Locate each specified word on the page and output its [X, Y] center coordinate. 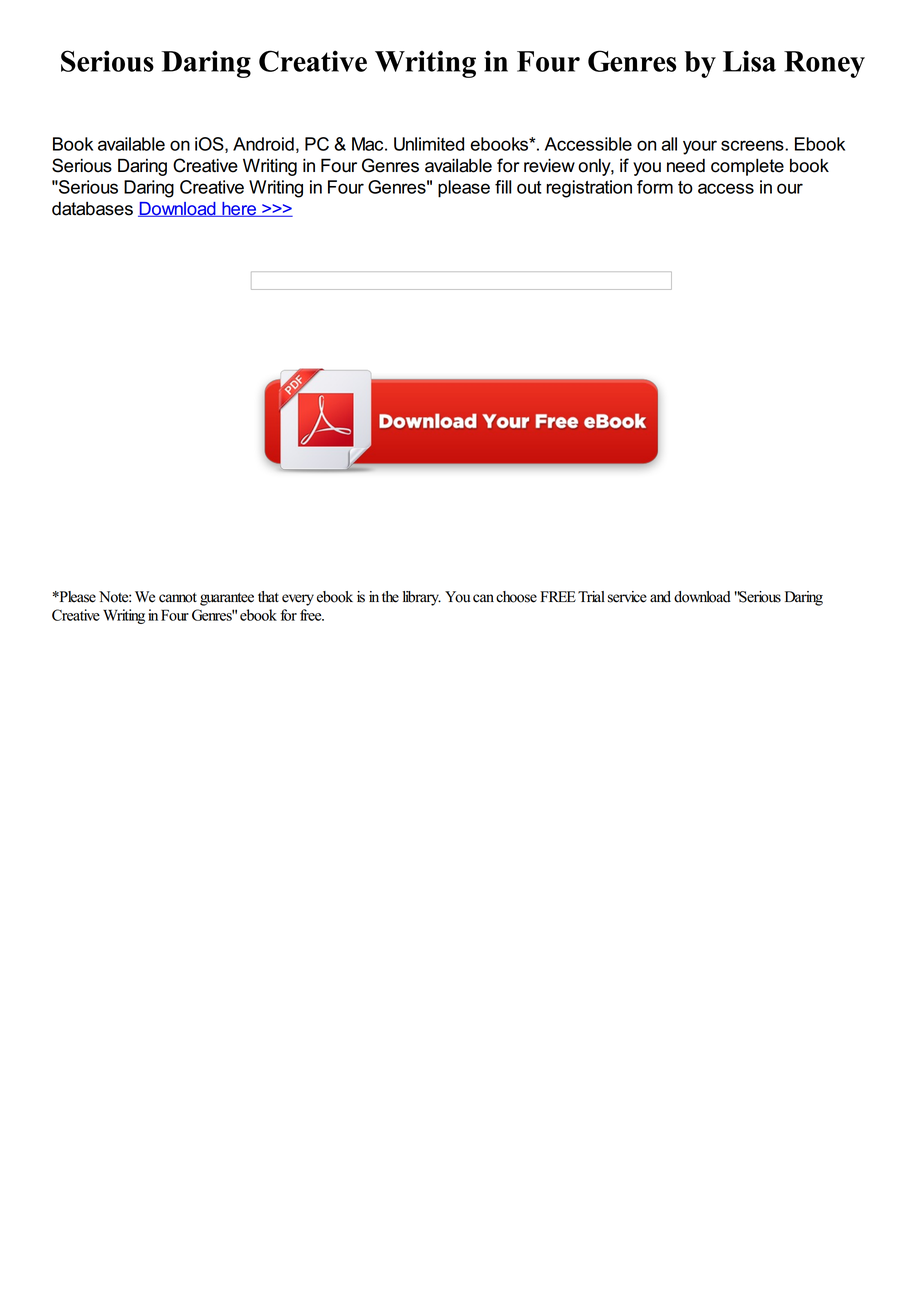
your [700, 147]
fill [503, 187]
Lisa [749, 61]
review [549, 165]
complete [747, 167]
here [239, 209]
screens [753, 145]
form [655, 187]
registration [589, 189]
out [529, 187]
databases [92, 208]
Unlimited [429, 144]
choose [516, 597]
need [686, 165]
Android [263, 144]
